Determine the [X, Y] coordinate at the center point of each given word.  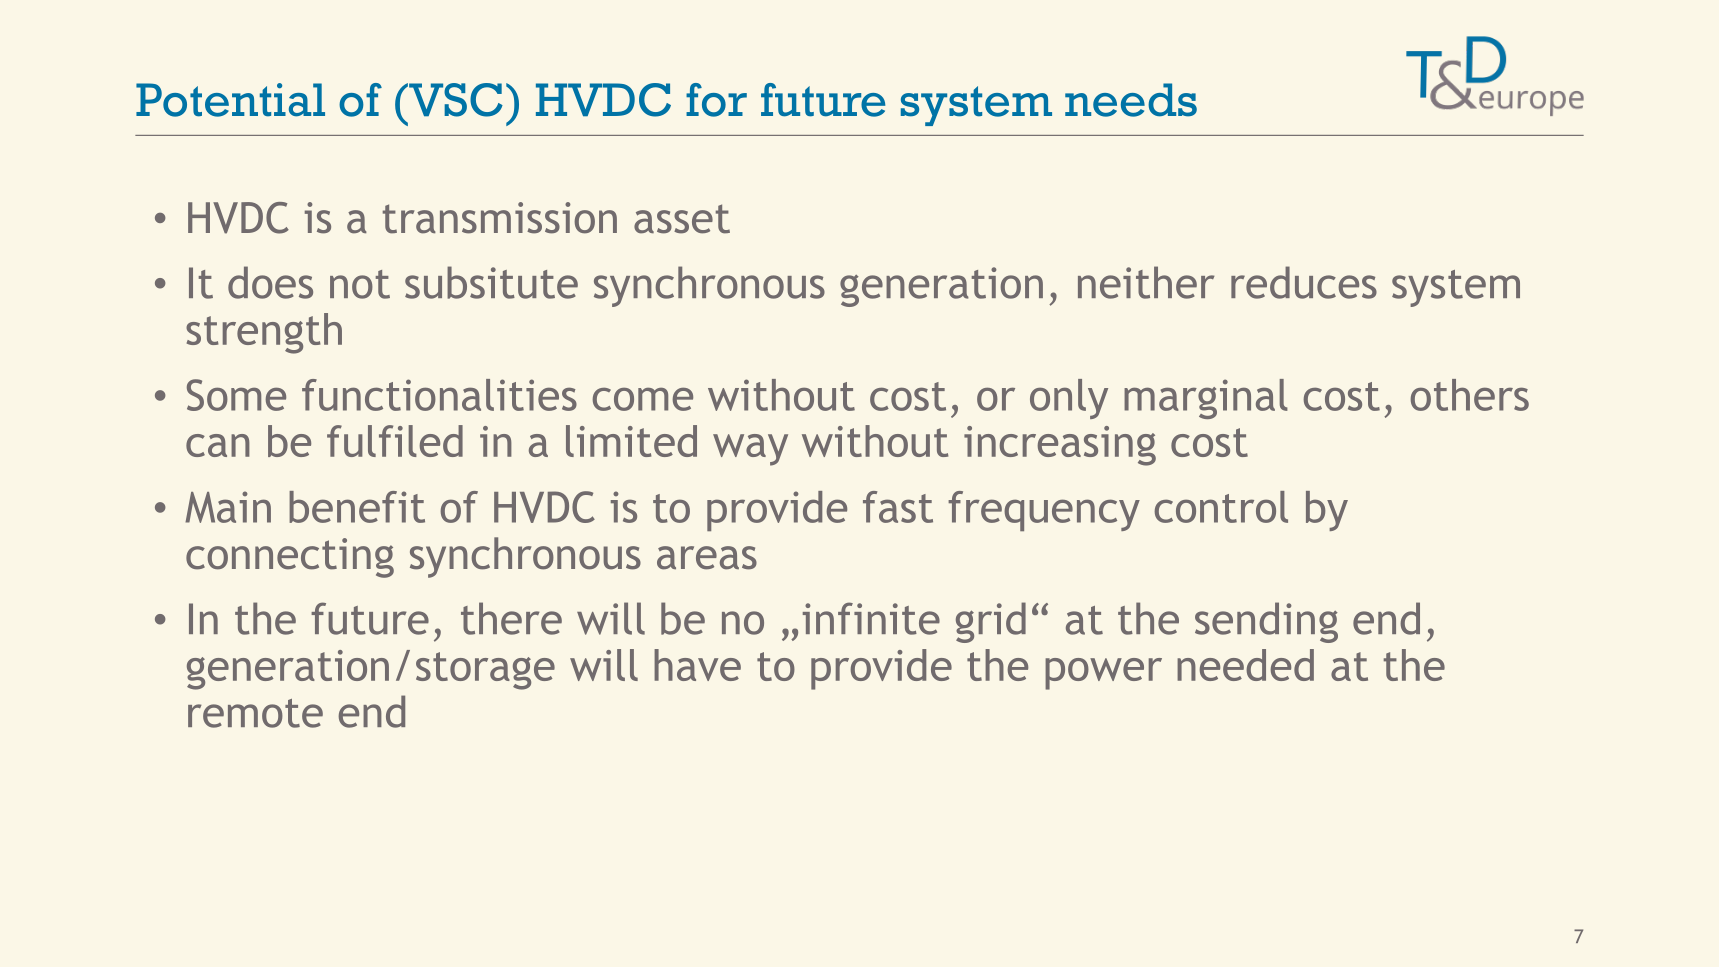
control [1221, 507]
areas [707, 558]
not [360, 284]
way [750, 450]
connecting [290, 558]
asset [682, 219]
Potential [230, 100]
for [716, 100]
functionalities [439, 395]
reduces [1304, 282]
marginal [1206, 399]
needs [1131, 100]
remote [255, 713]
